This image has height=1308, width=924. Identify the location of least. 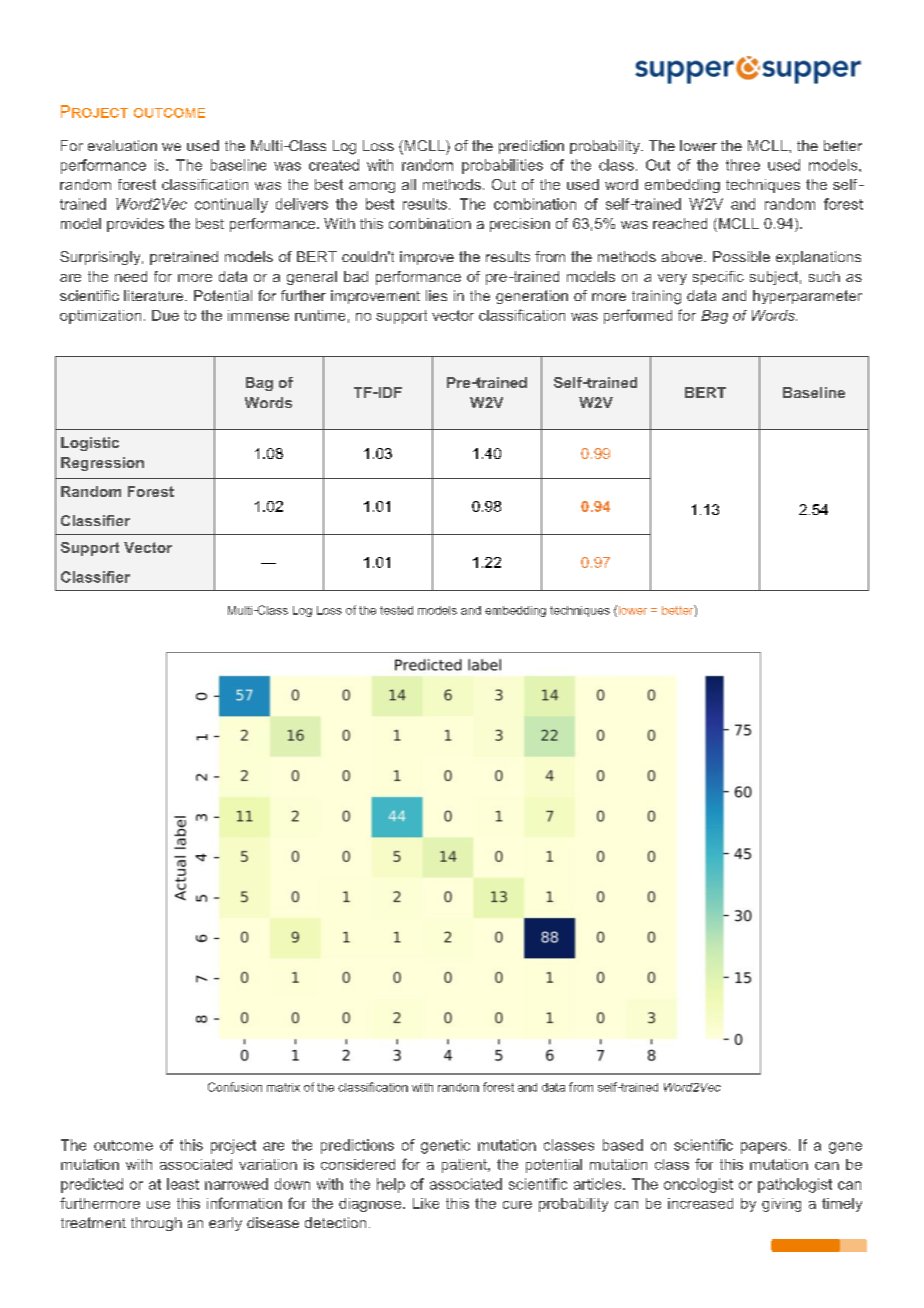
(183, 1184).
